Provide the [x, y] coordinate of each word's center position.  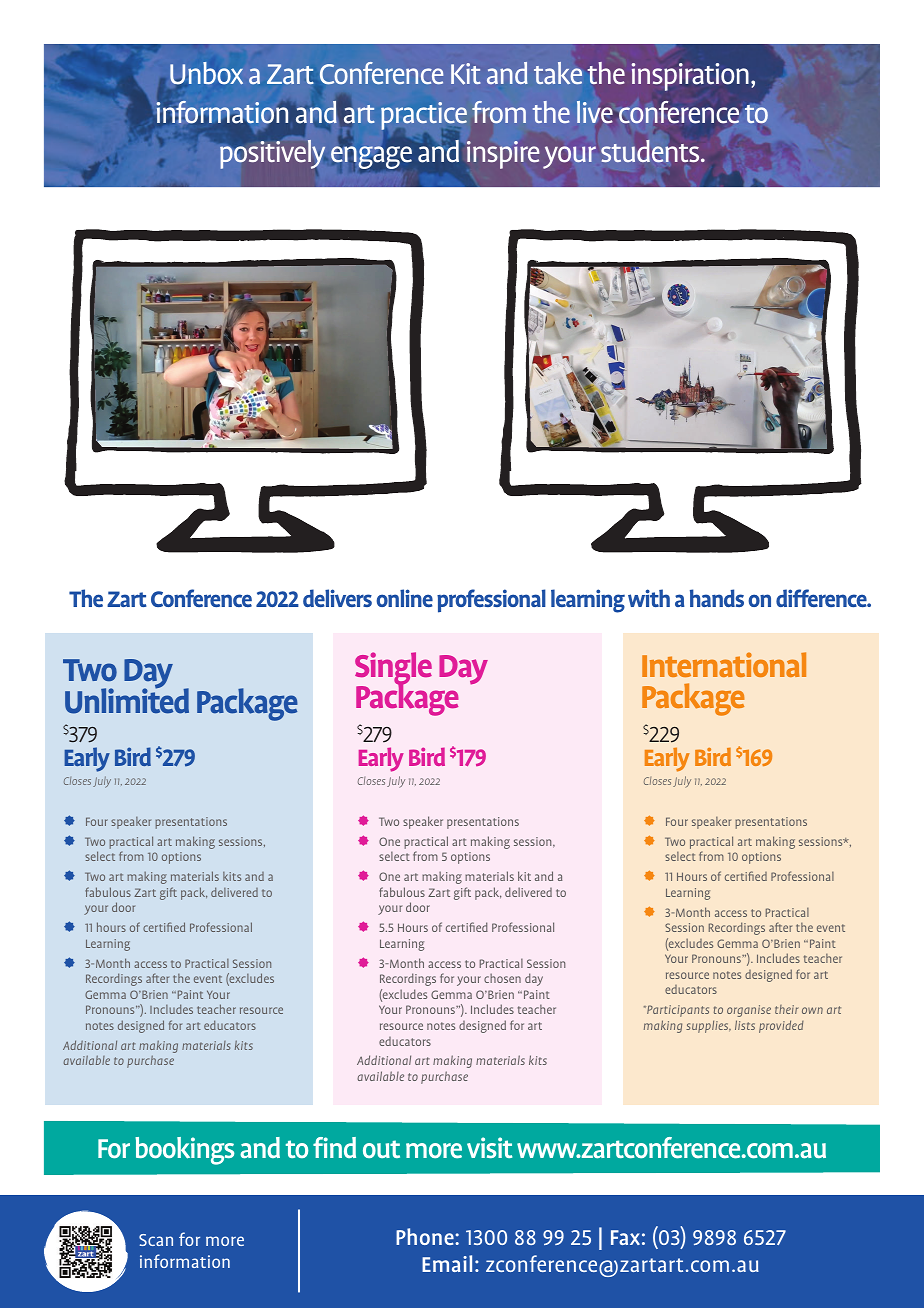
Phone [426, 1236]
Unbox [206, 73]
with [649, 598]
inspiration [690, 77]
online [404, 598]
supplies [708, 1026]
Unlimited [127, 700]
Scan [156, 1240]
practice [424, 117]
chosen [502, 978]
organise [749, 1011]
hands [717, 598]
